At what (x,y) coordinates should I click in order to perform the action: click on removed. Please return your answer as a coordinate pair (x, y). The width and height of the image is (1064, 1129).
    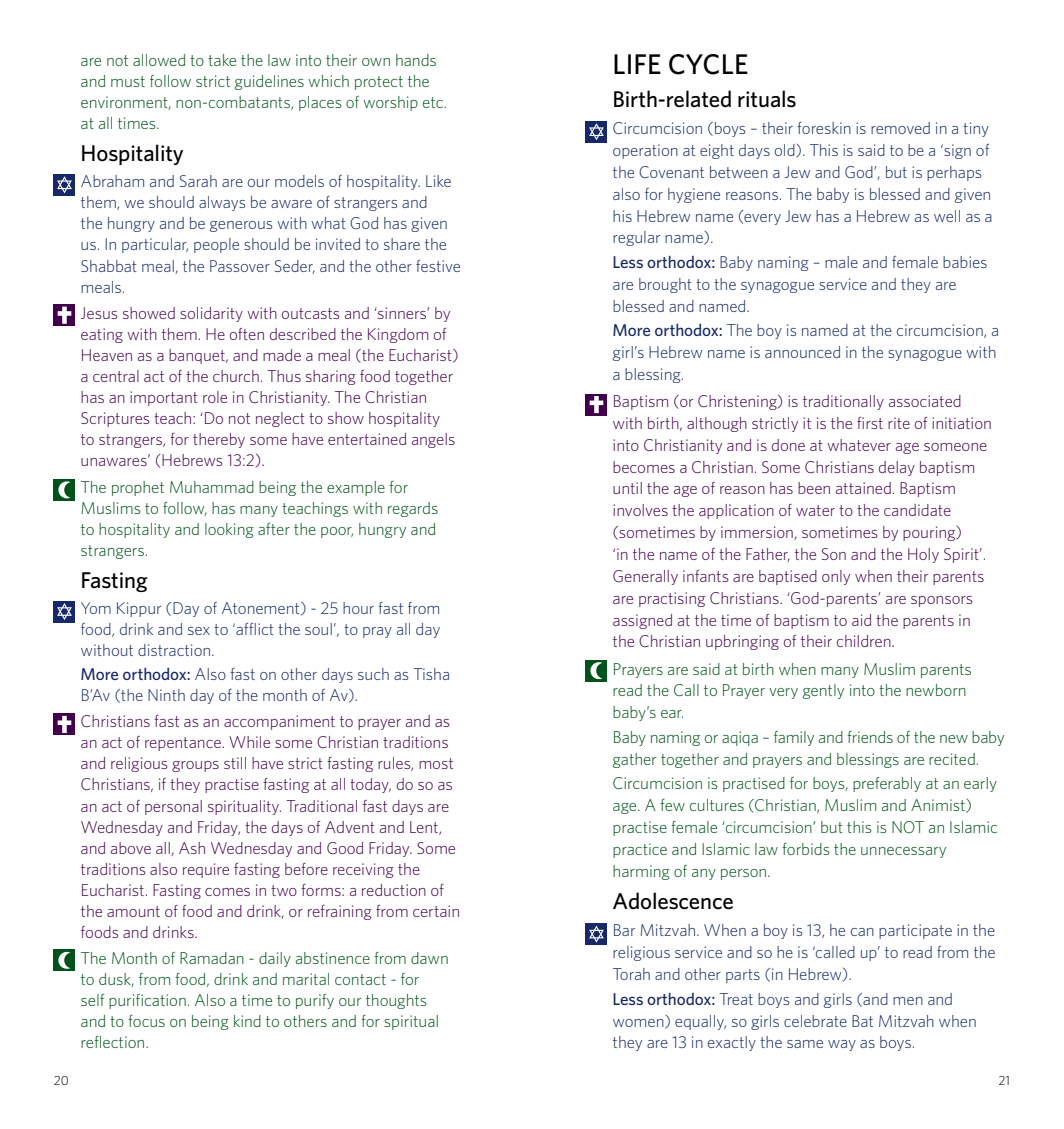
    Looking at the image, I should click on (900, 128).
